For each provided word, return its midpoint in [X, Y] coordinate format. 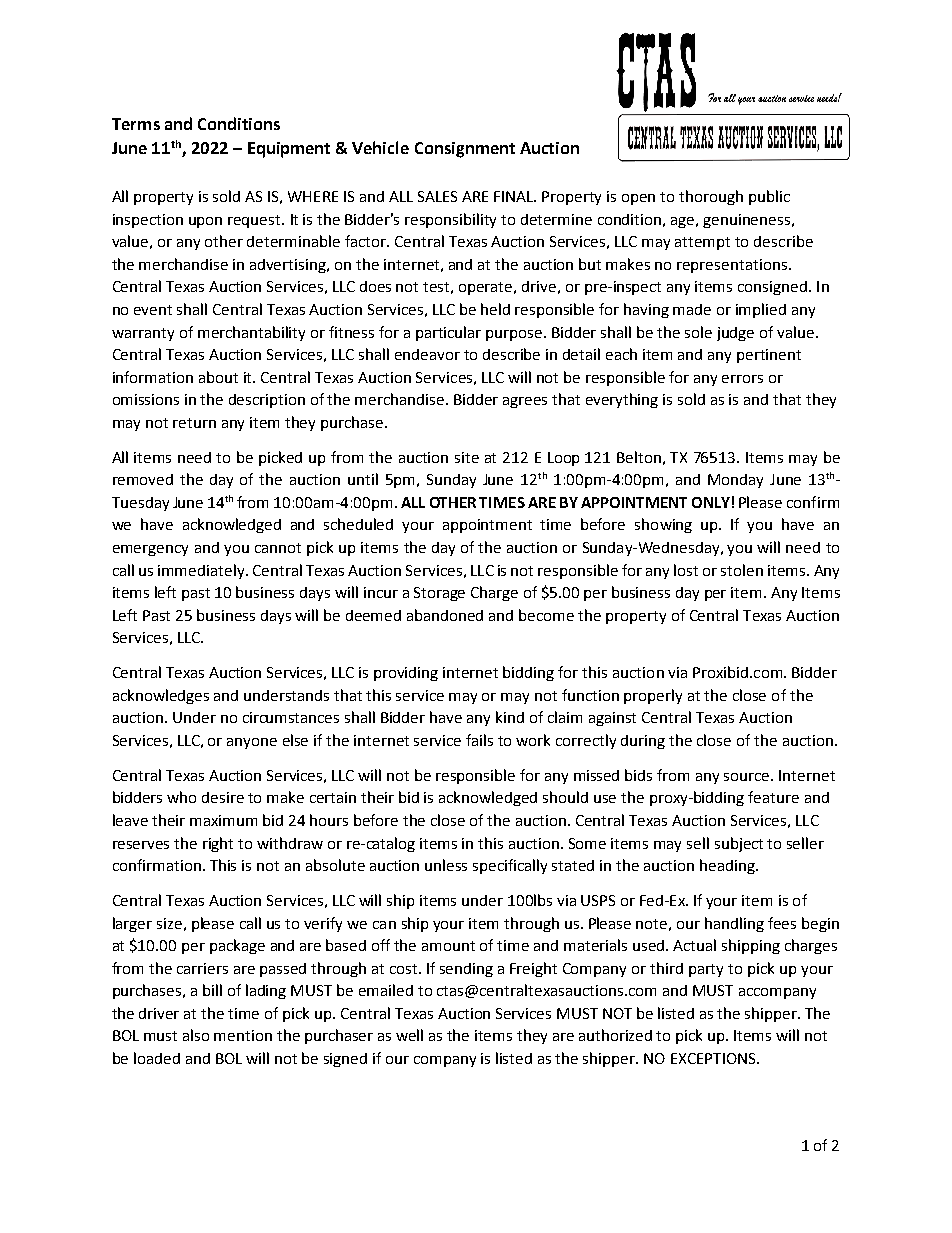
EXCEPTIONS [714, 1058]
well [409, 1035]
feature [773, 797]
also [196, 1035]
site [467, 457]
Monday [735, 481]
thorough [711, 197]
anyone [252, 743]
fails [479, 740]
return [194, 423]
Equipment [289, 150]
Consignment [465, 150]
